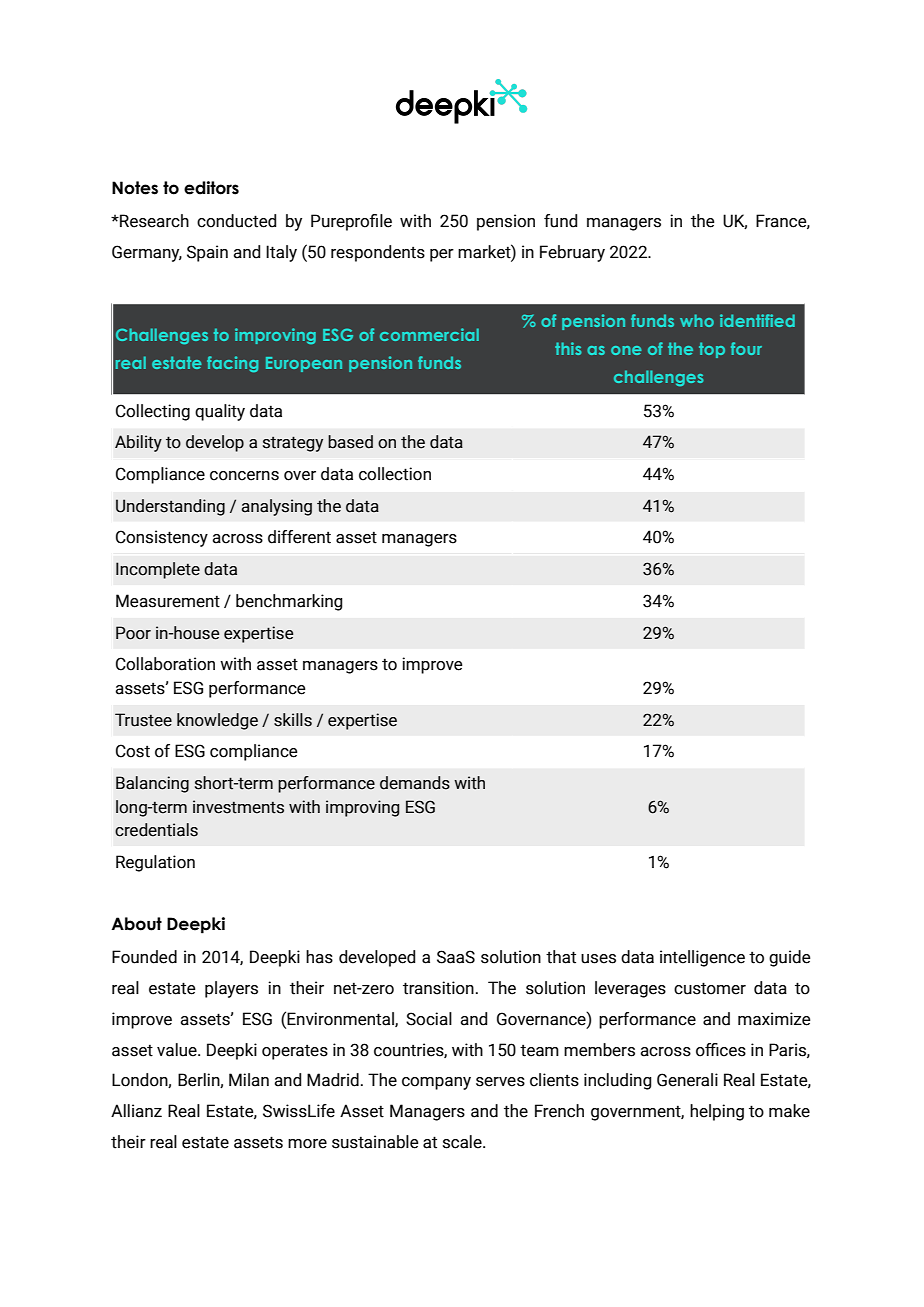 This page has width=924, height=1307. I want to click on top, so click(712, 350).
